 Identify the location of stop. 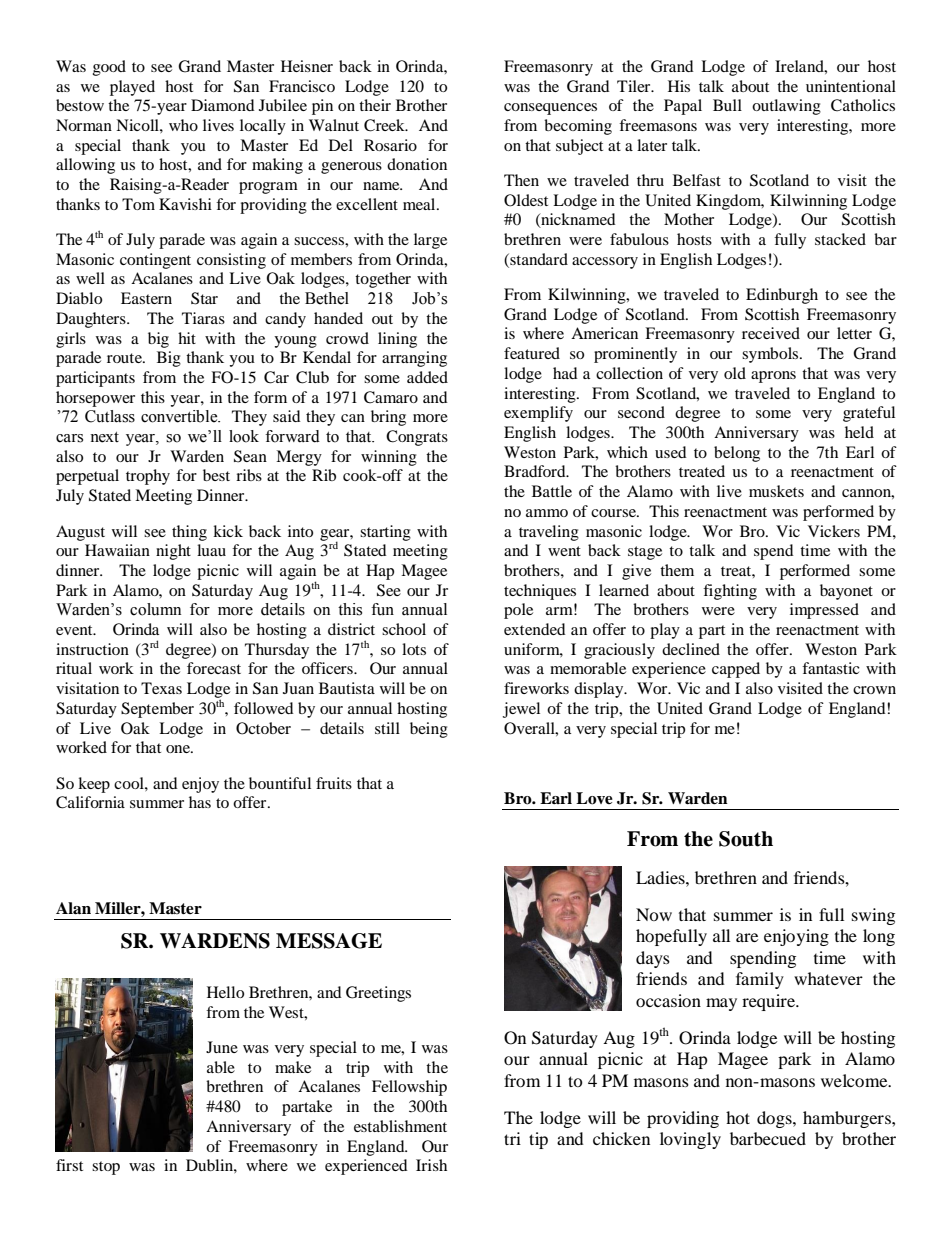
(106, 1168).
